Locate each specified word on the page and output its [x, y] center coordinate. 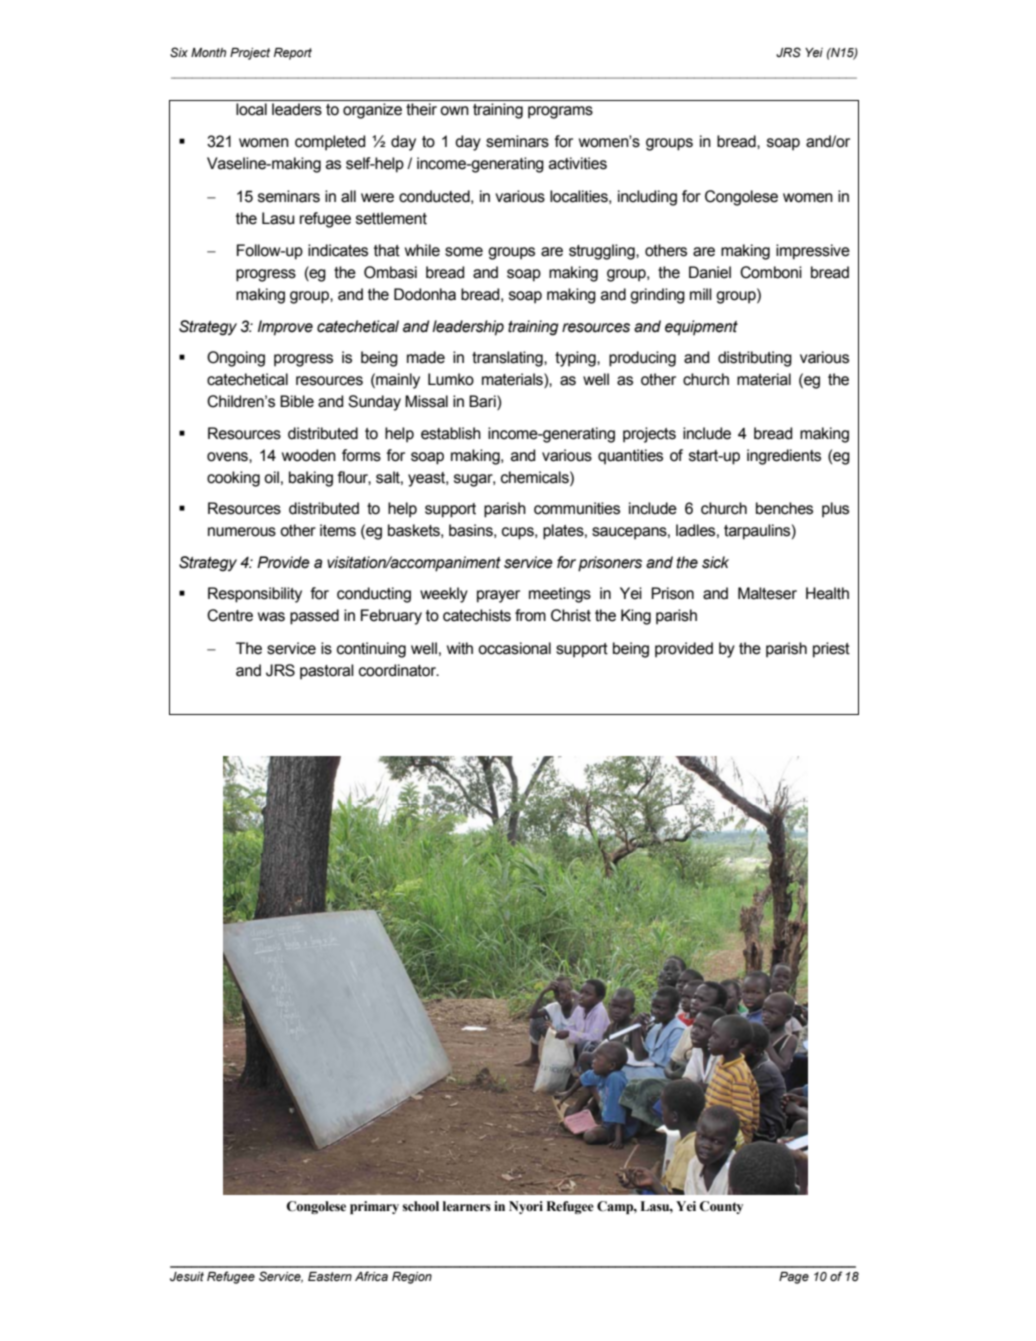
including [647, 198]
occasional [514, 648]
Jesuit [187, 1277]
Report [293, 54]
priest [831, 650]
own [454, 111]
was [271, 617]
